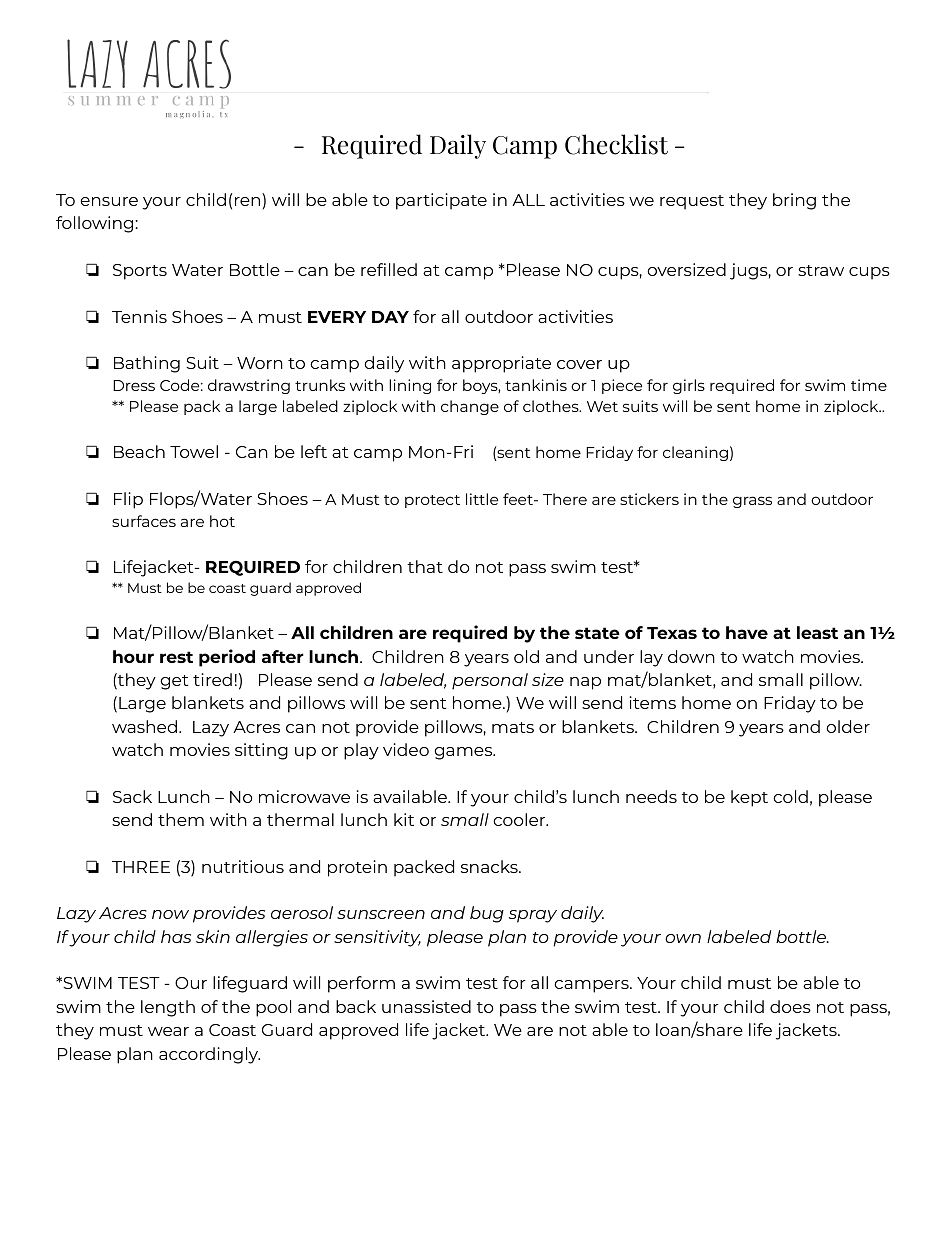 This page has height=1233, width=952. What do you see at coordinates (168, 1031) in the page?
I see `wear` at bounding box center [168, 1031].
